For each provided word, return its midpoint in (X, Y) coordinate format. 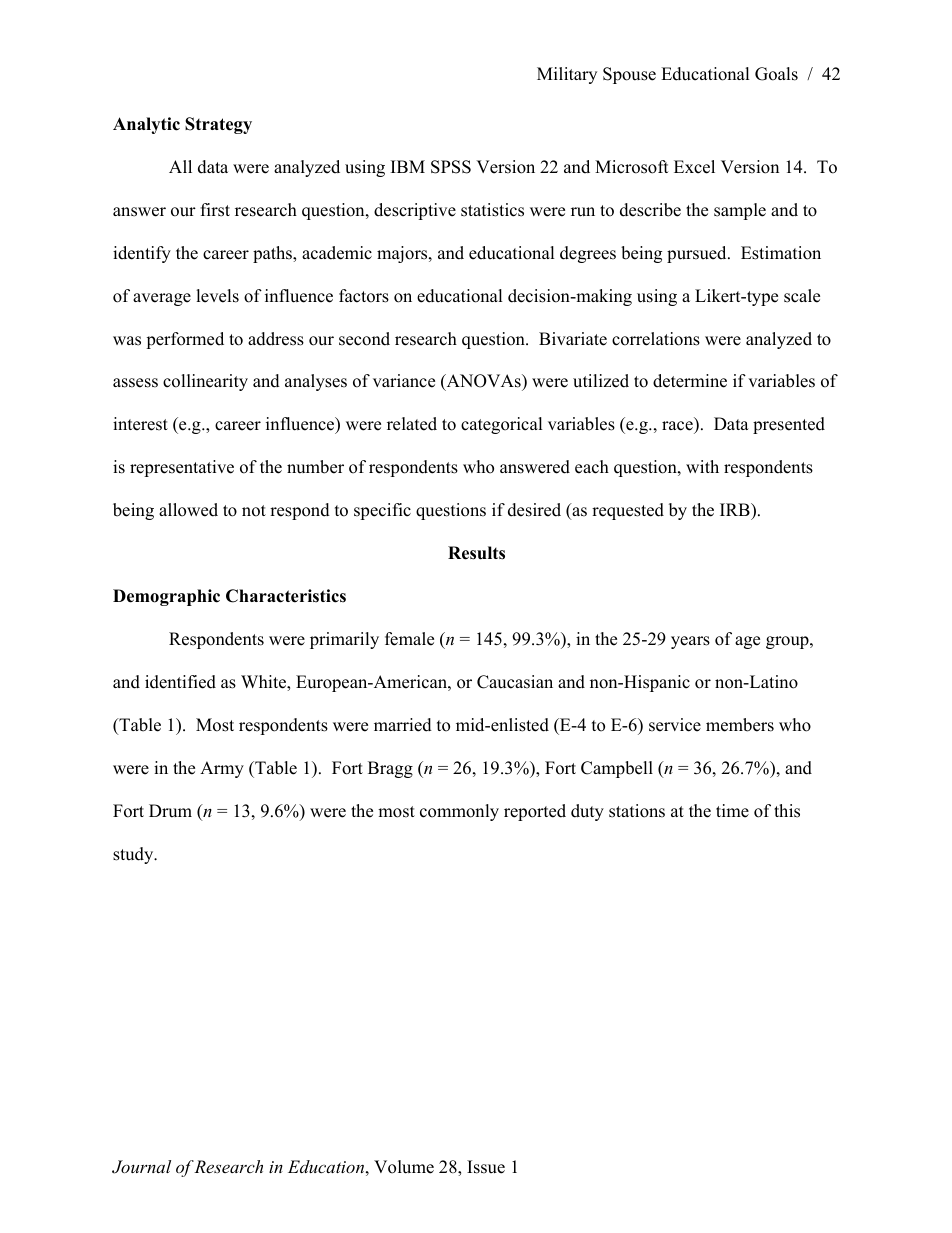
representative (182, 468)
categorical (502, 425)
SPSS (451, 167)
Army (222, 769)
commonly (459, 812)
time (732, 811)
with (702, 466)
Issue (486, 1167)
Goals (776, 74)
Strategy (218, 125)
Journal (141, 1167)
